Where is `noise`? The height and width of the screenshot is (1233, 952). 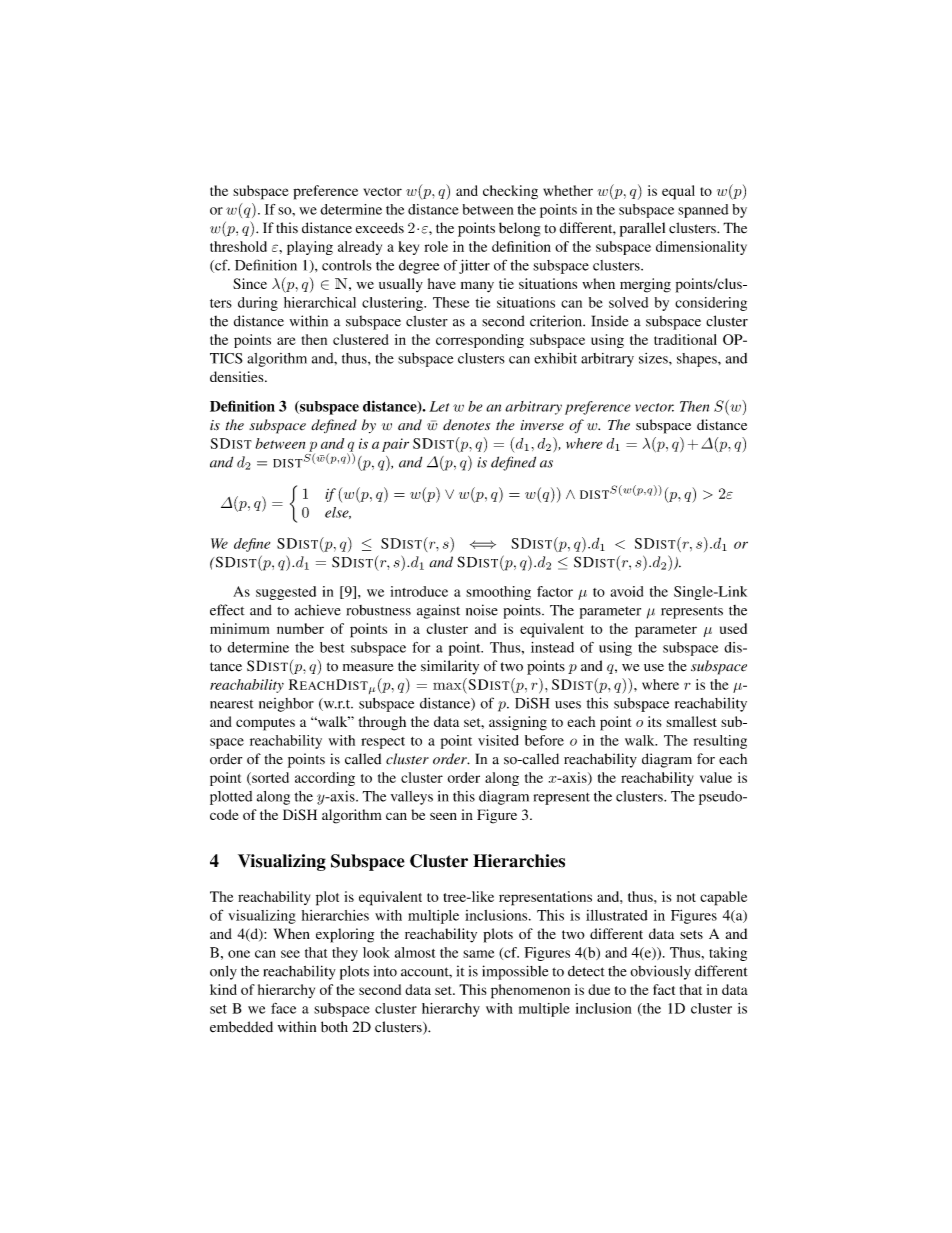
noise is located at coordinates (482, 610).
